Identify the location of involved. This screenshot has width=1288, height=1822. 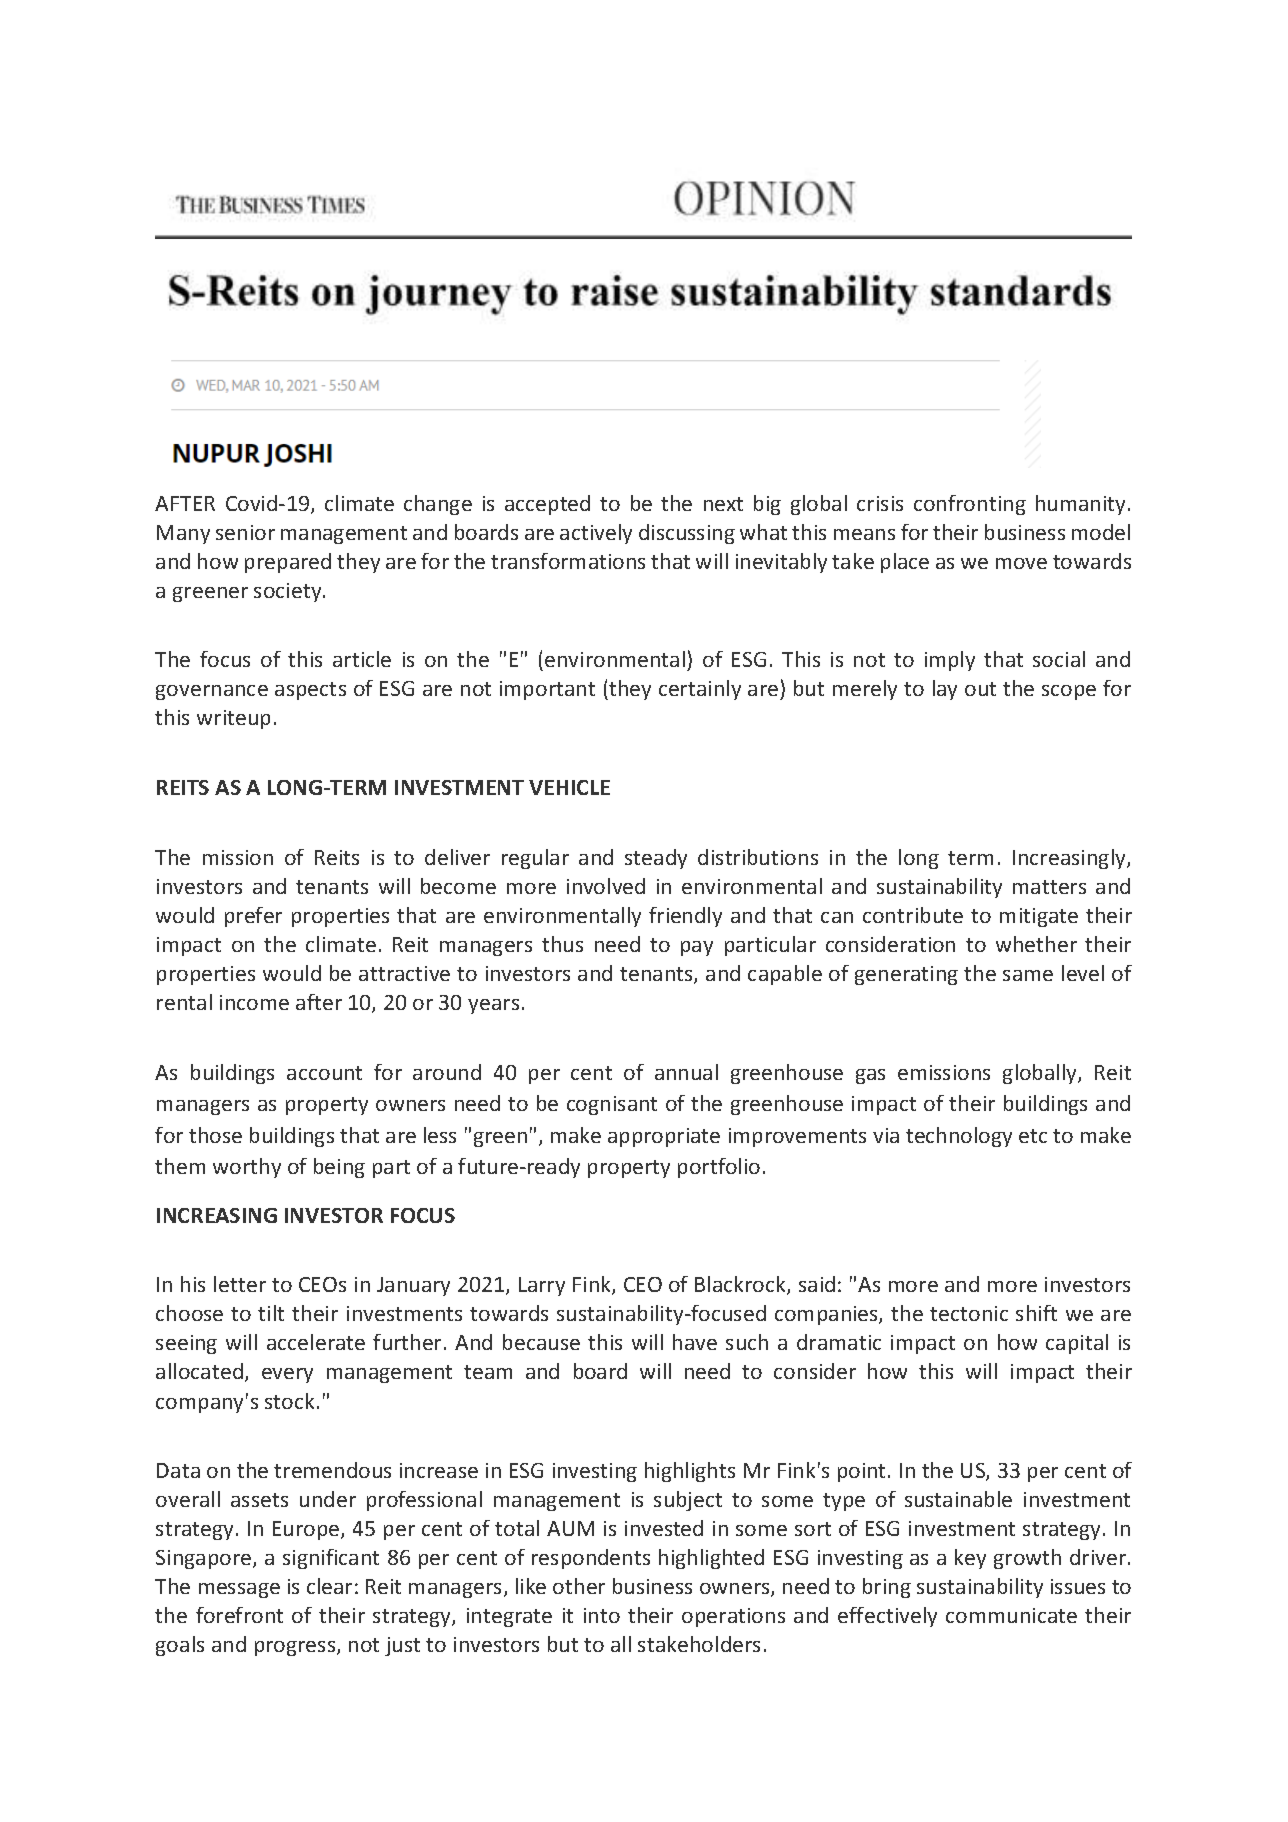
(606, 886).
